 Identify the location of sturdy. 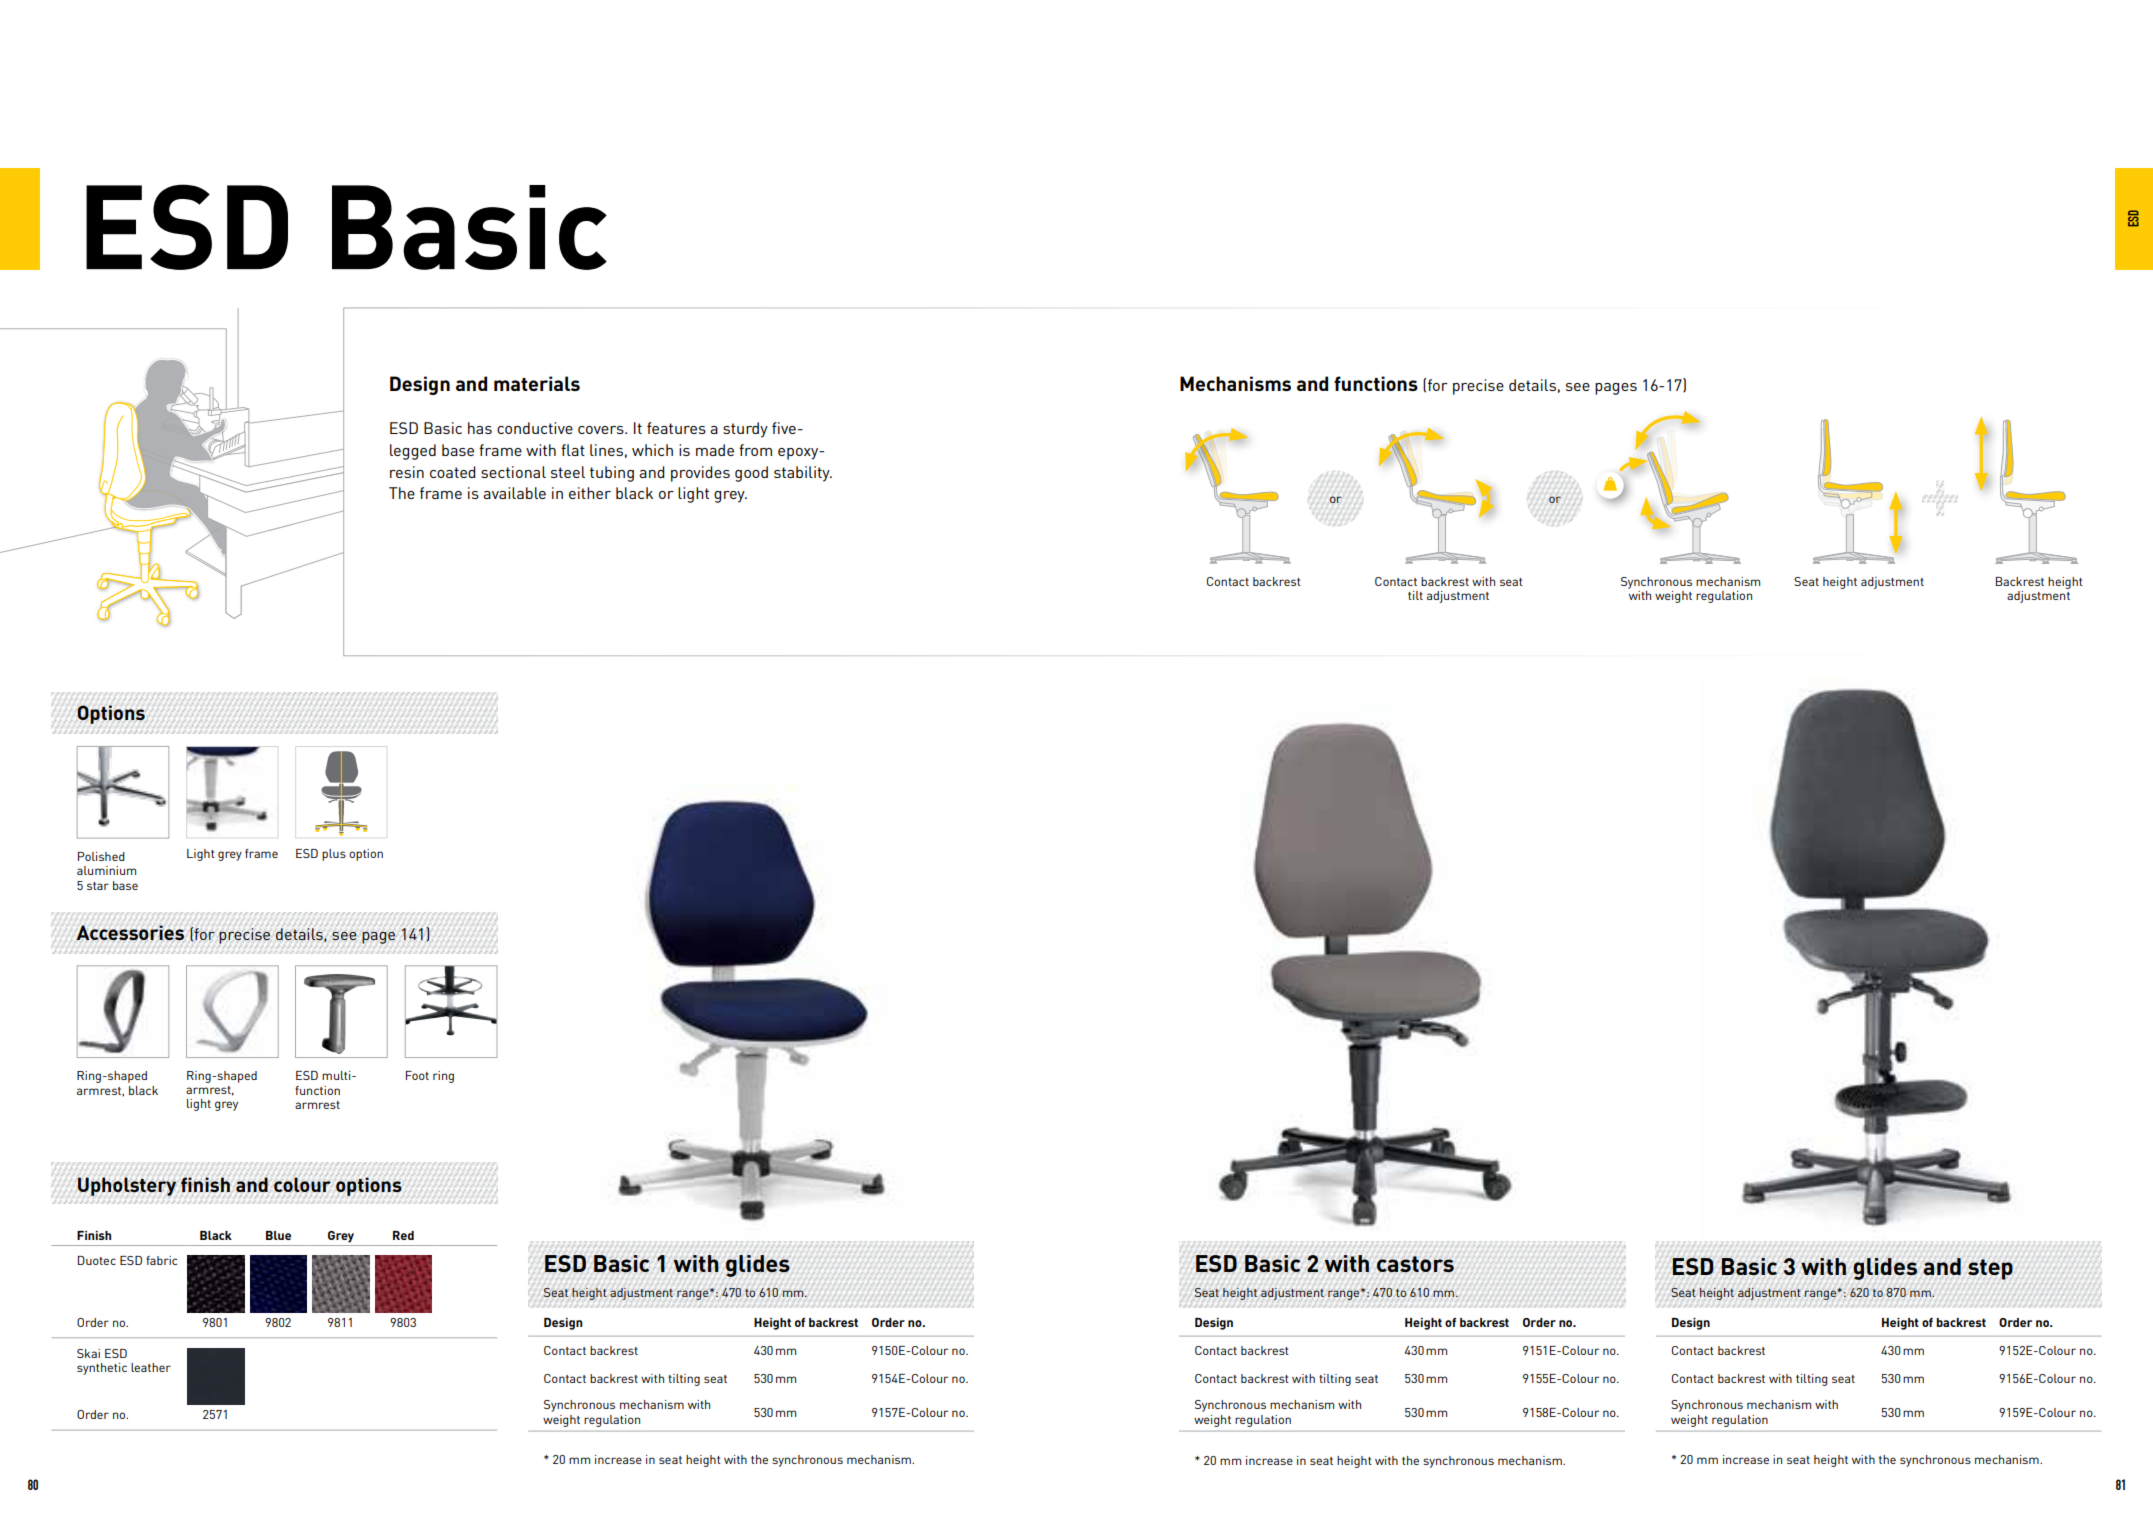
(745, 430).
